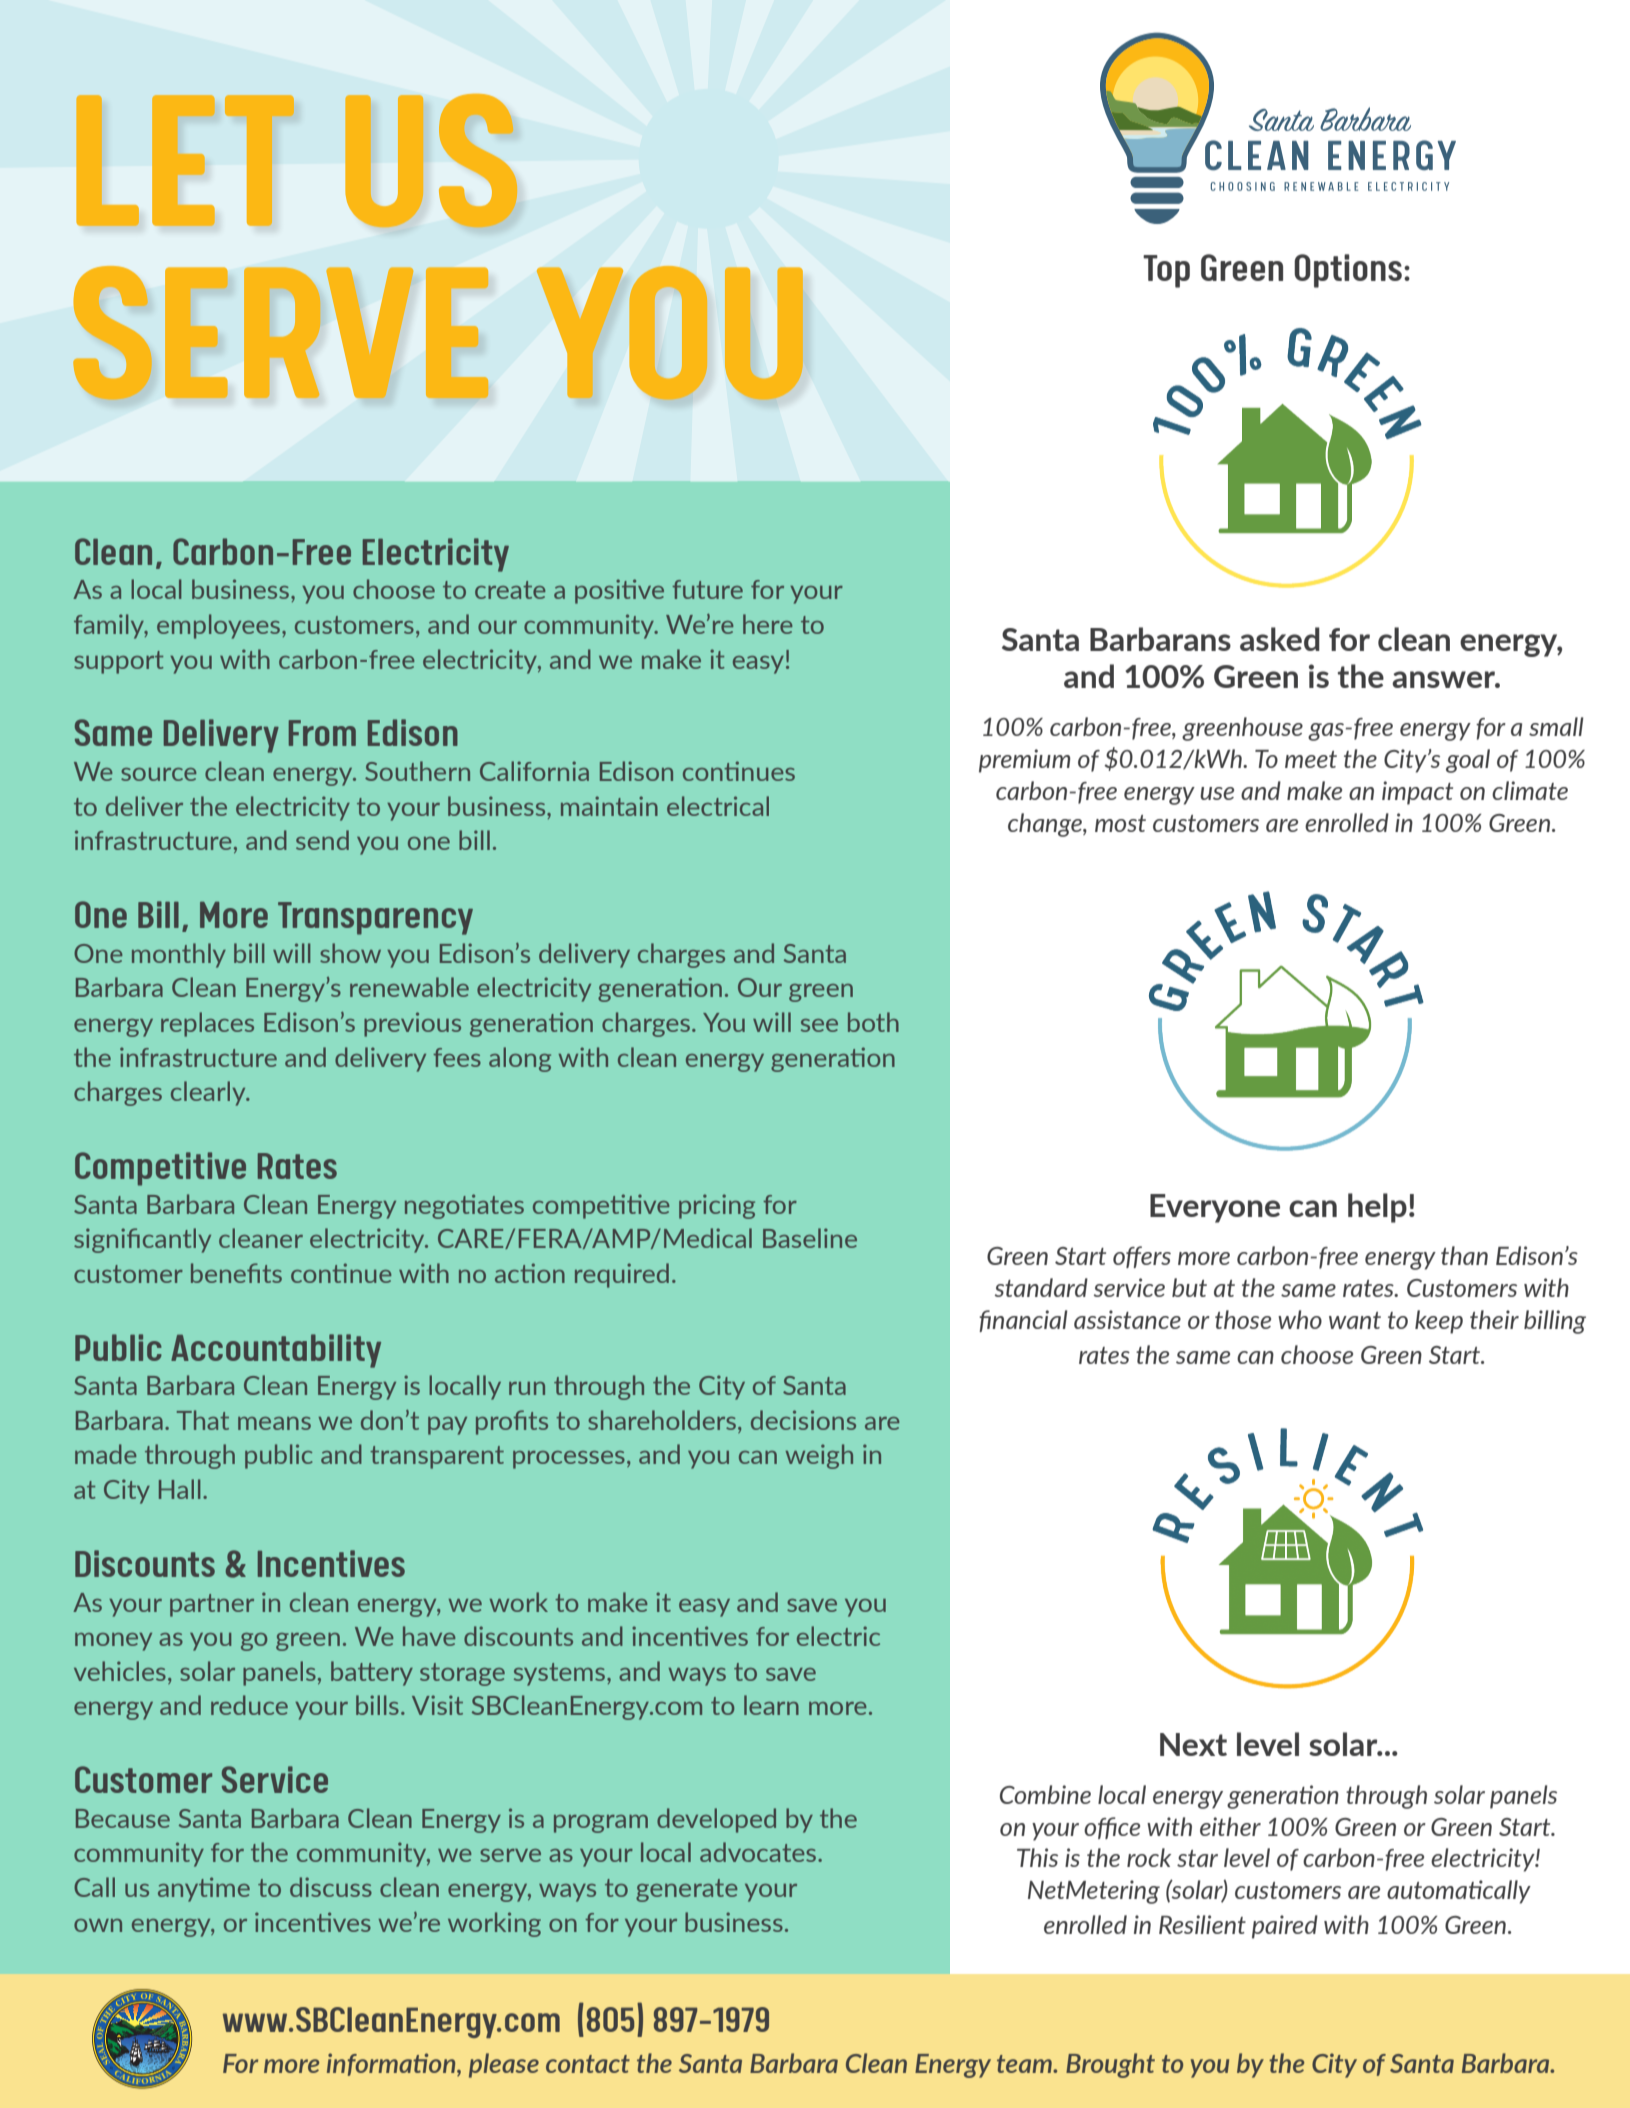 The width and height of the screenshot is (1630, 2108). Describe the element at coordinates (392, 2064) in the screenshot. I see `information` at that location.
